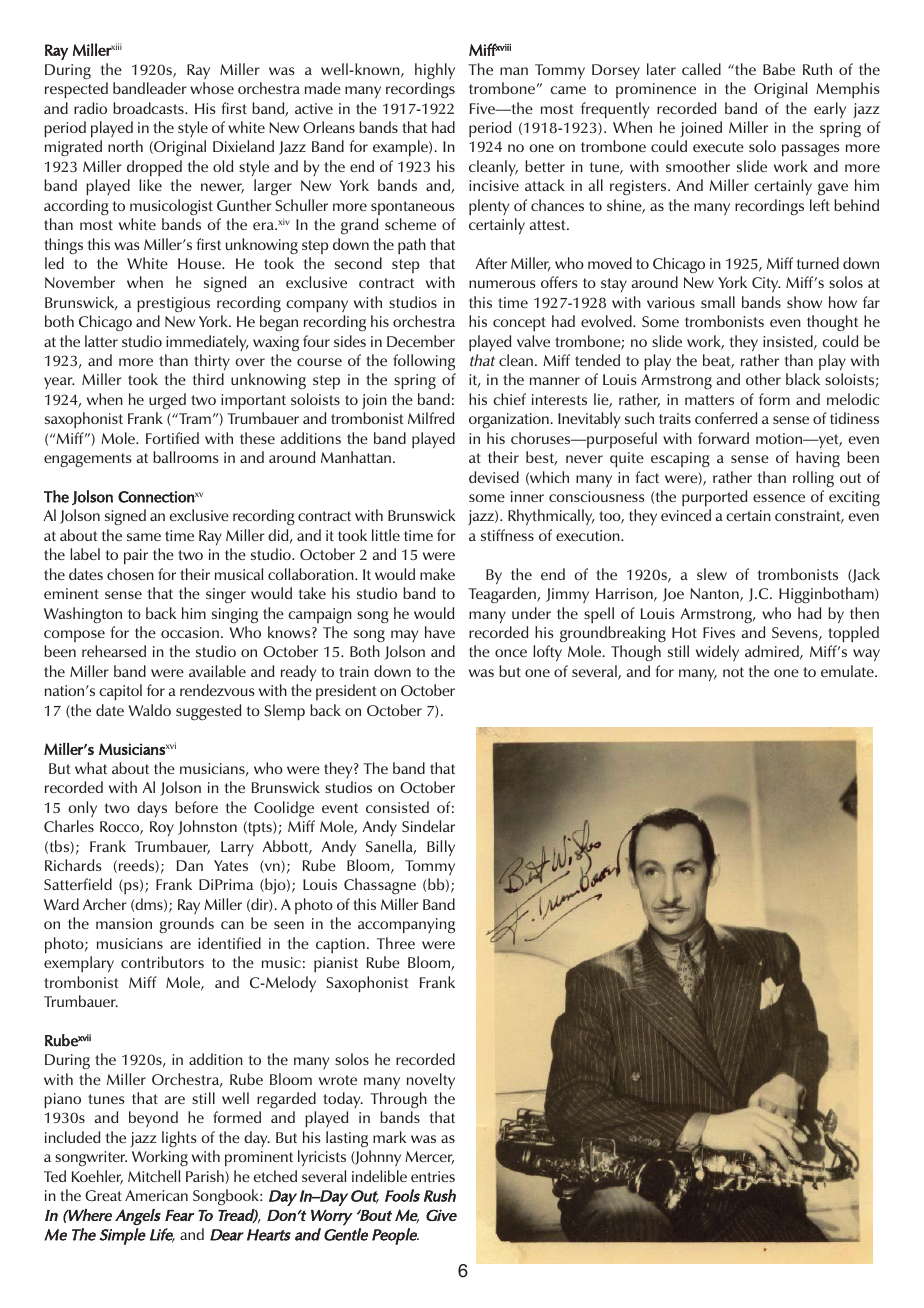 This screenshot has height=1308, width=924. Describe the element at coordinates (804, 302) in the screenshot. I see `show` at that location.
